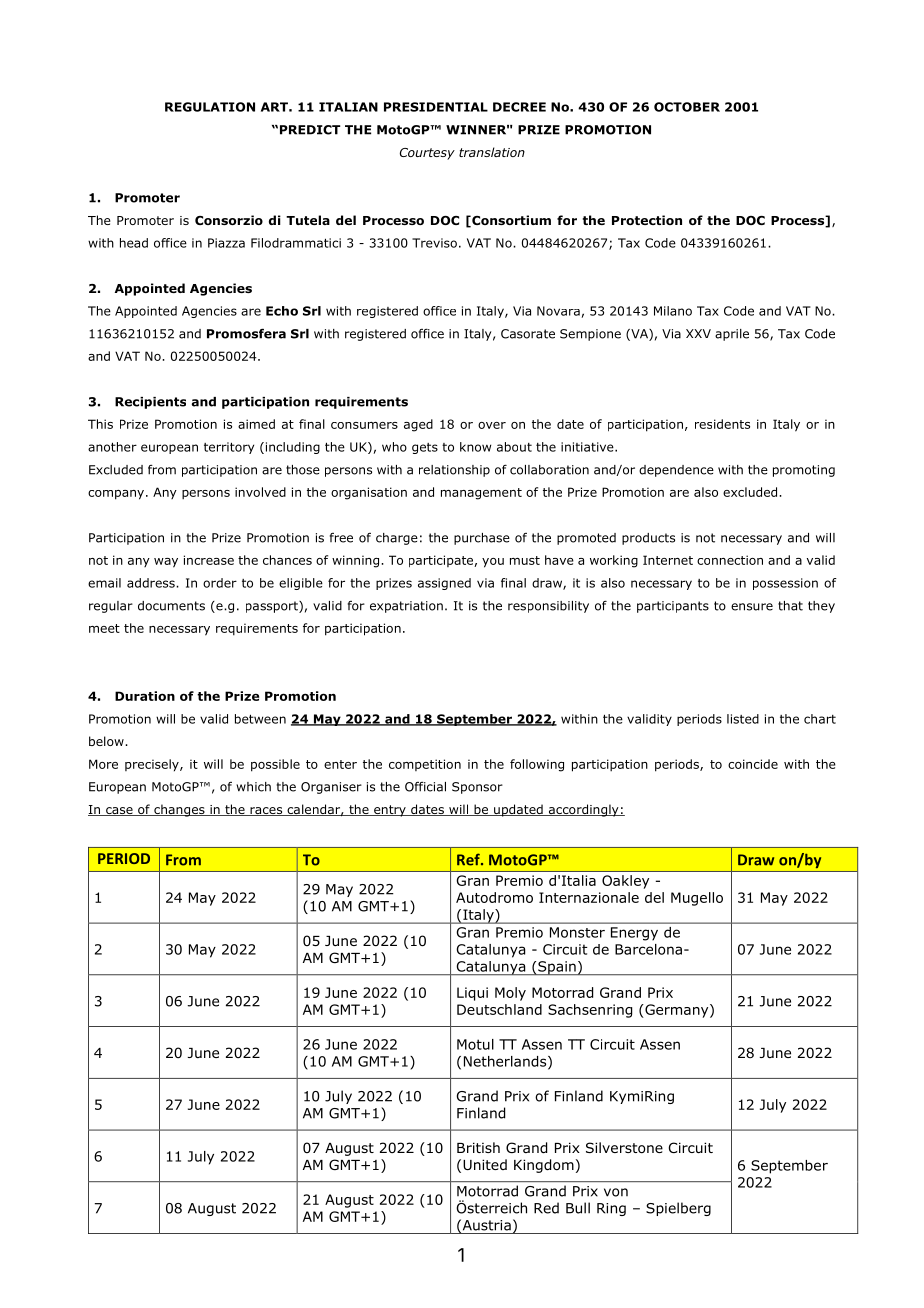 This screenshot has height=1308, width=924. I want to click on residents, so click(722, 424).
